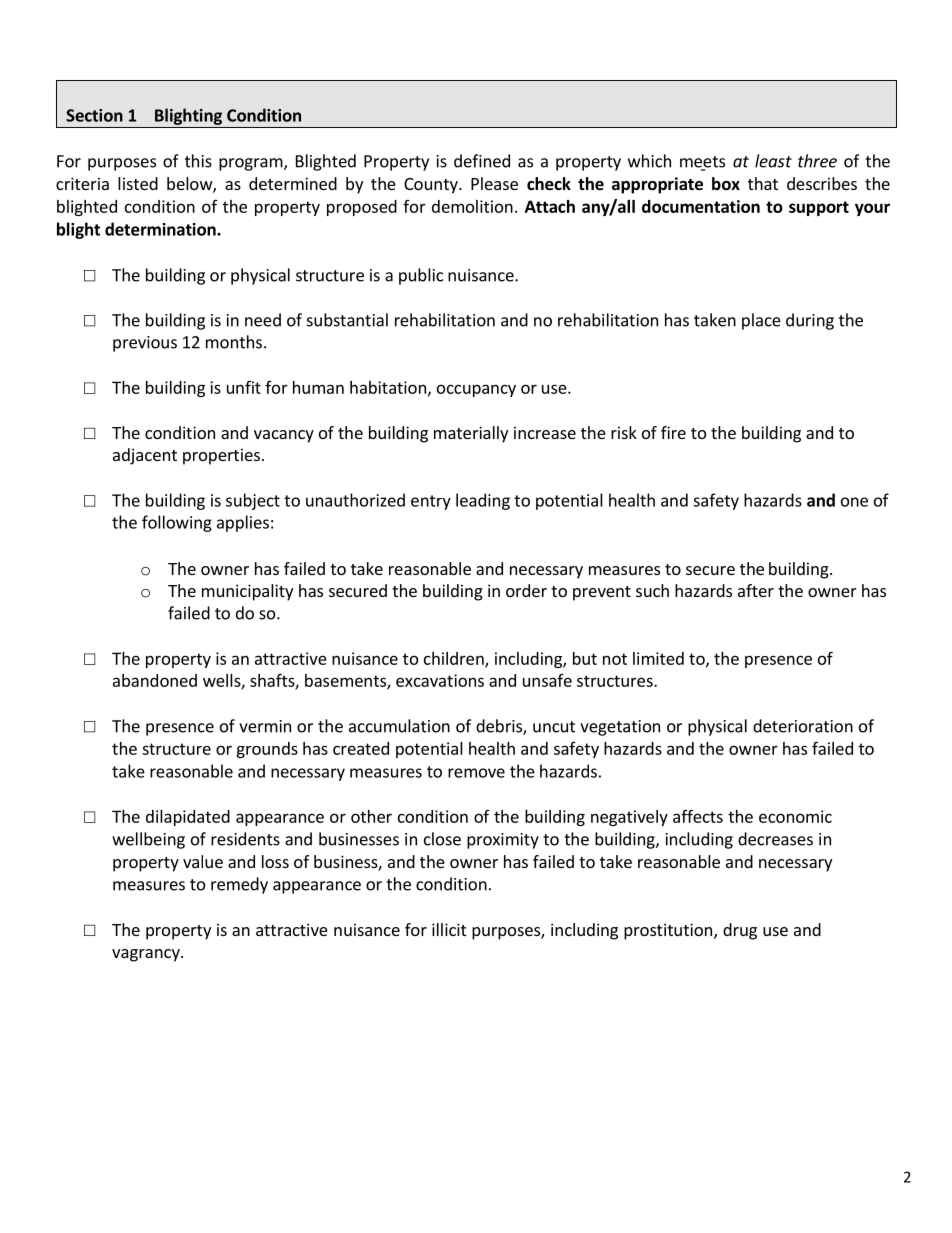 This screenshot has width=952, height=1233. What do you see at coordinates (198, 161) in the screenshot?
I see `this` at bounding box center [198, 161].
